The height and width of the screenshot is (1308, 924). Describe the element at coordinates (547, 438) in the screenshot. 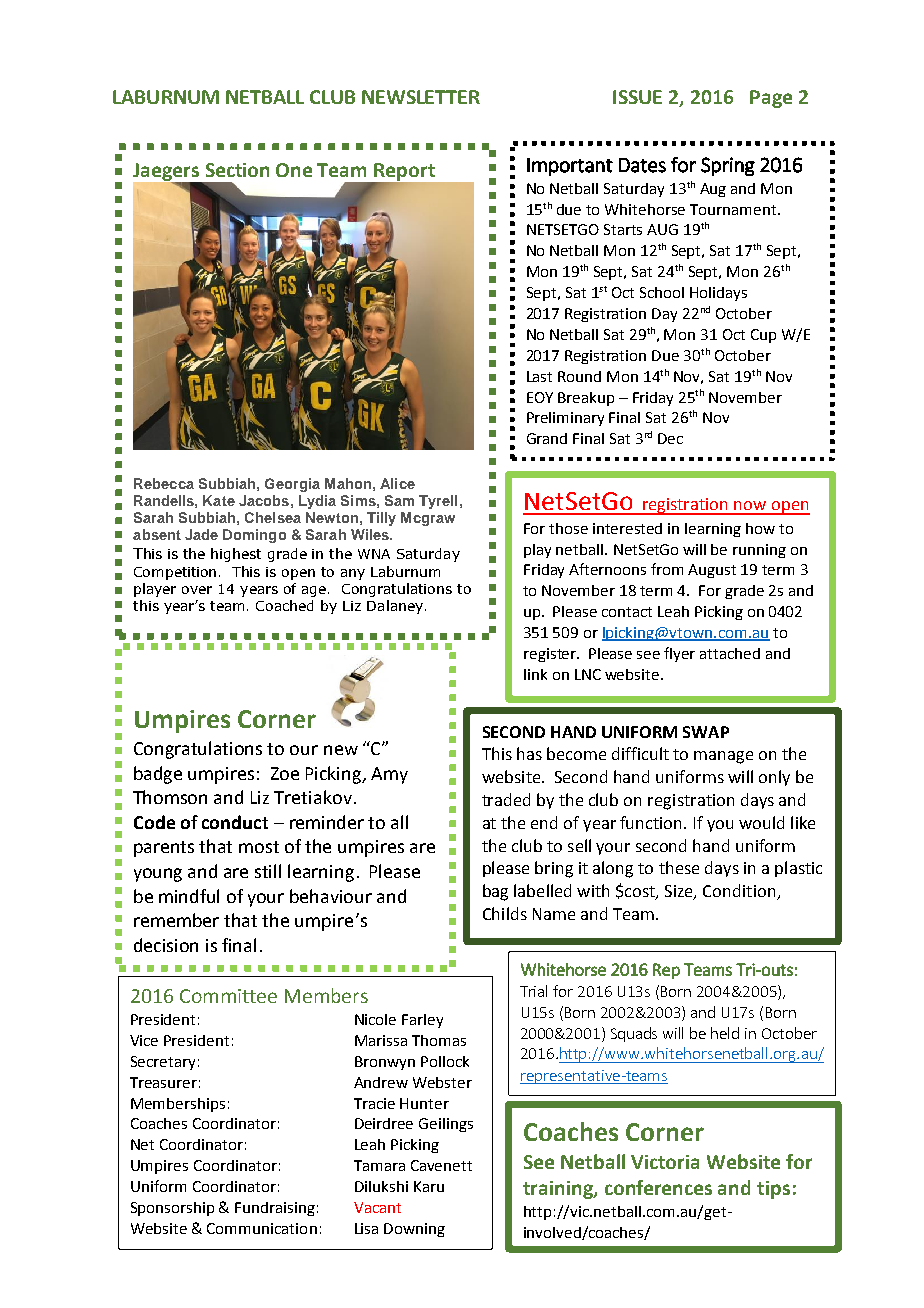

I see `Grand` at that location.
